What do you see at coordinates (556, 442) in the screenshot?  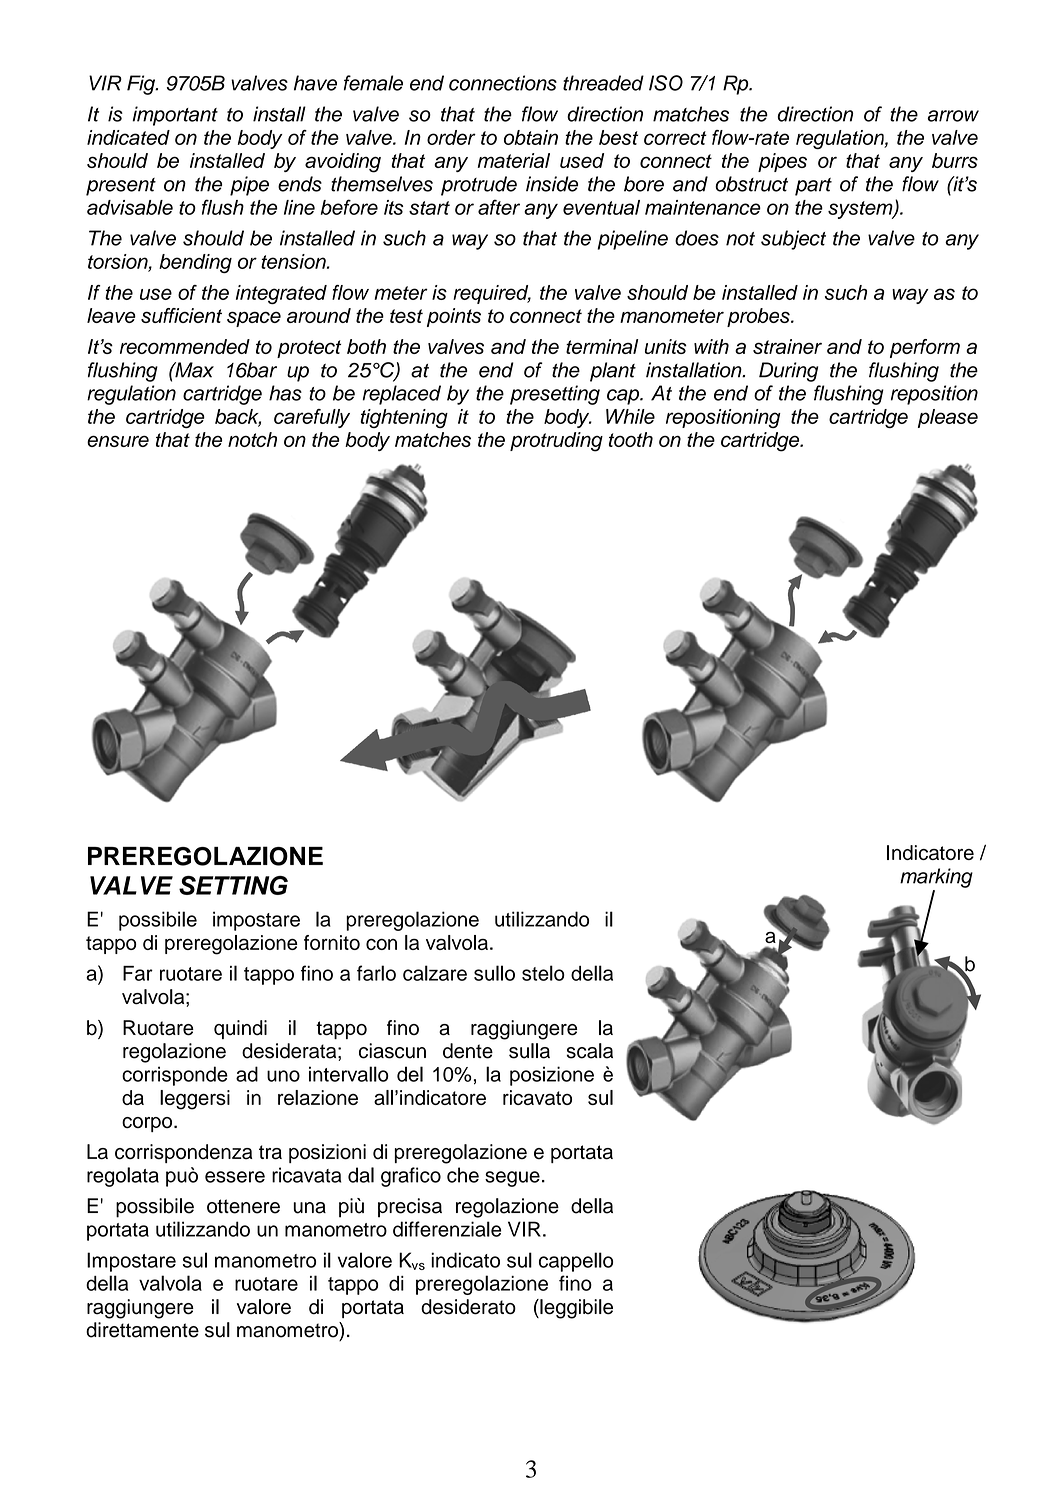 I see `protruding` at bounding box center [556, 442].
